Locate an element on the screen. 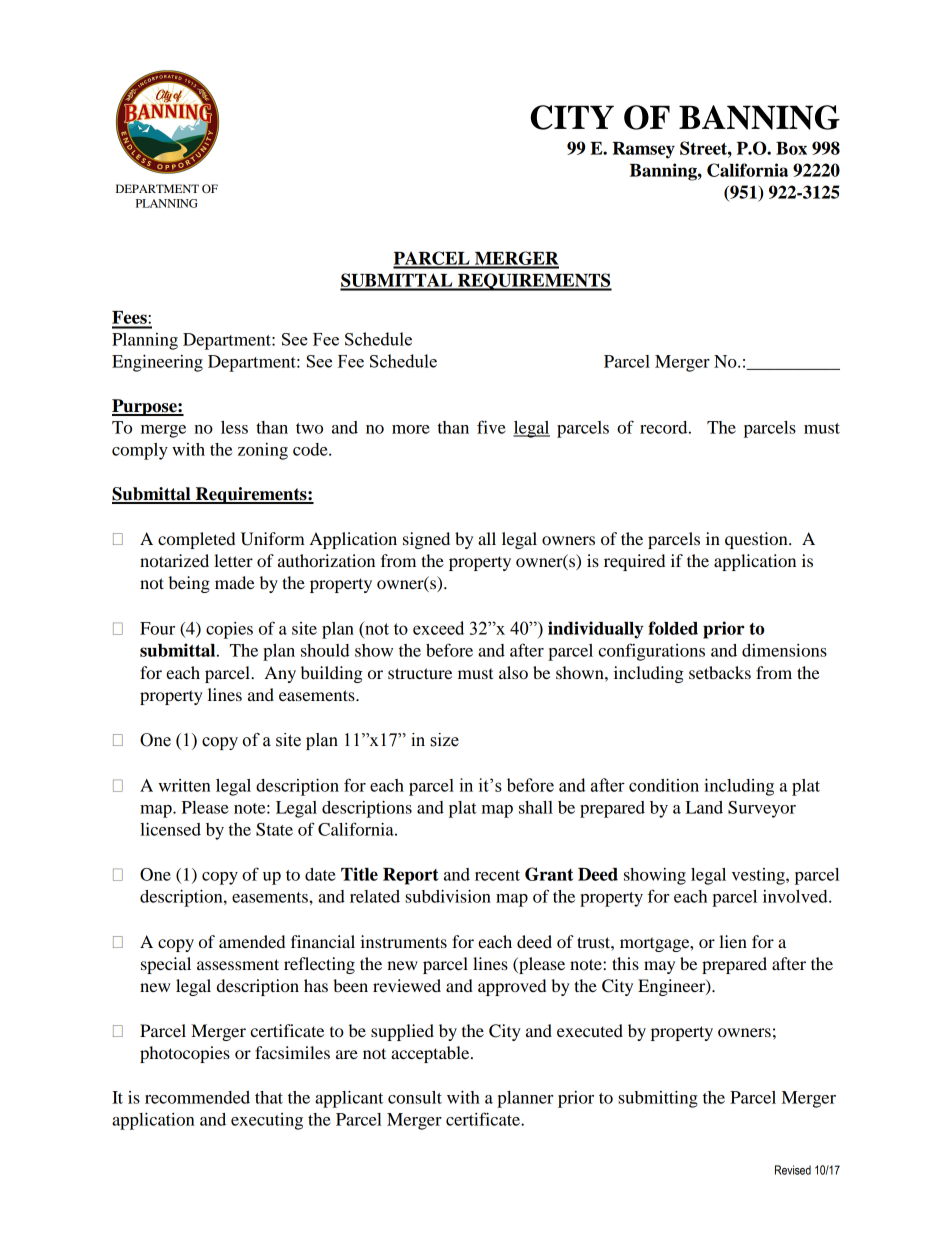 The height and width of the screenshot is (1233, 952). Ramsey is located at coordinates (643, 150).
